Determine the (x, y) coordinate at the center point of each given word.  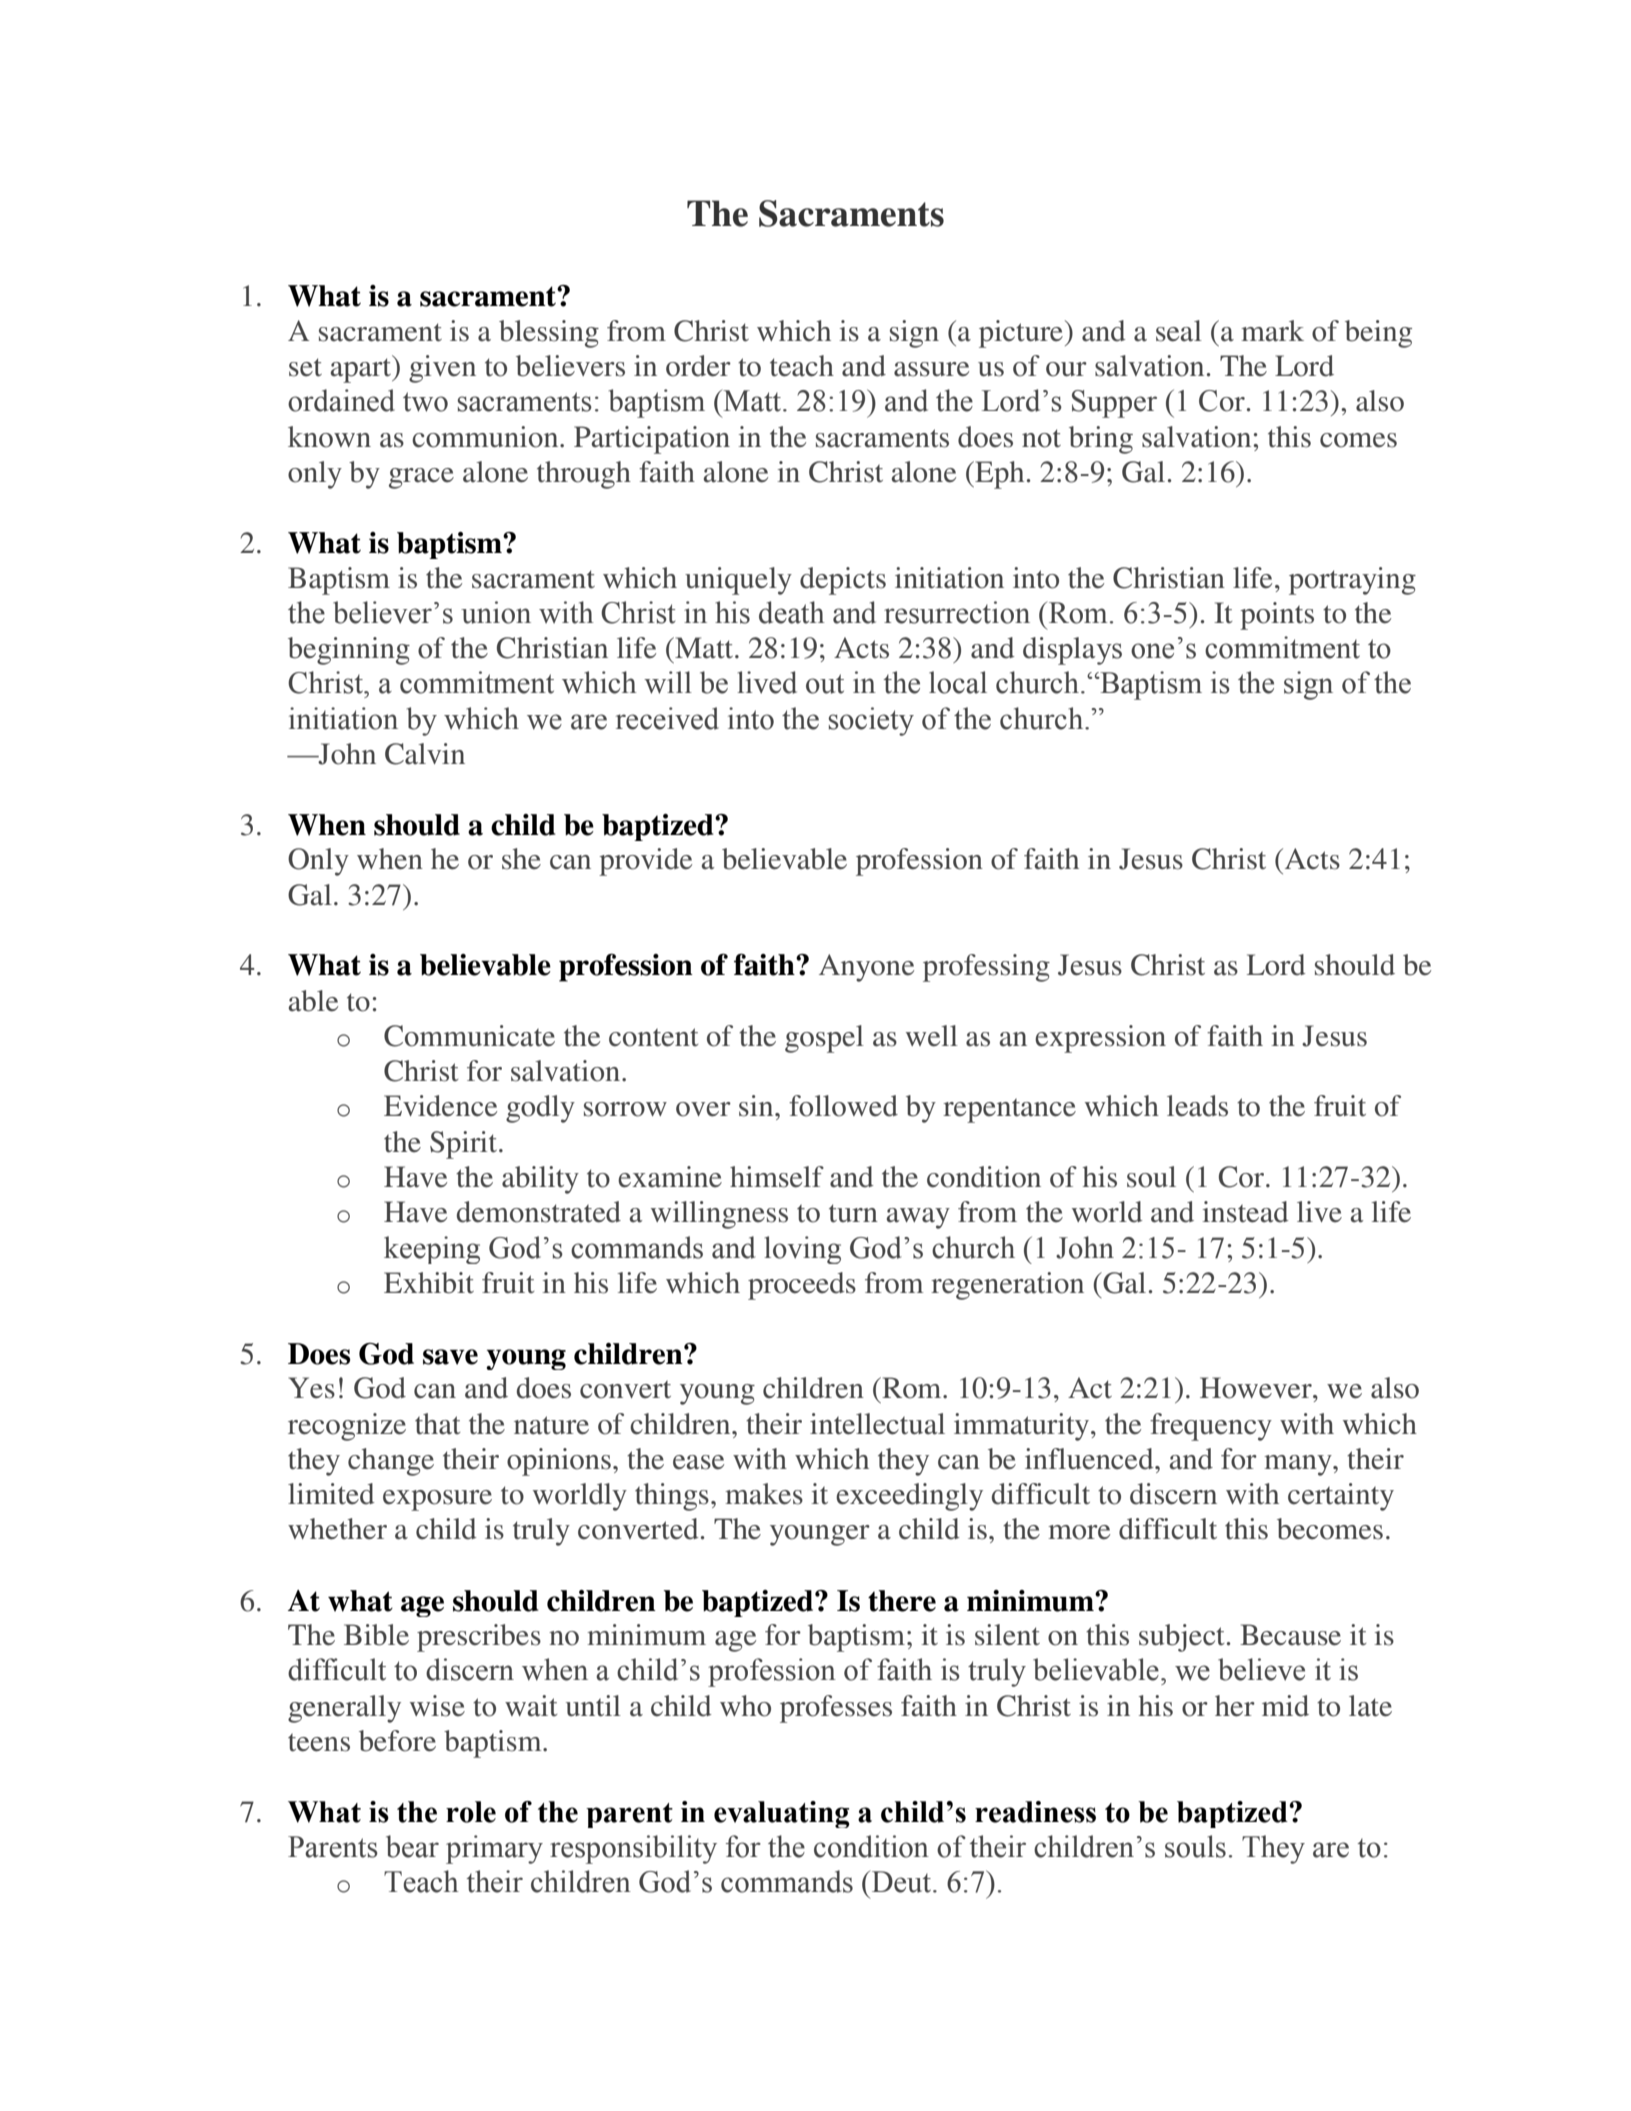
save (450, 1357)
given (442, 369)
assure (931, 369)
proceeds (802, 1286)
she (521, 859)
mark (1272, 331)
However (1257, 1388)
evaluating (782, 1814)
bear (412, 1846)
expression (1100, 1039)
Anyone (866, 968)
